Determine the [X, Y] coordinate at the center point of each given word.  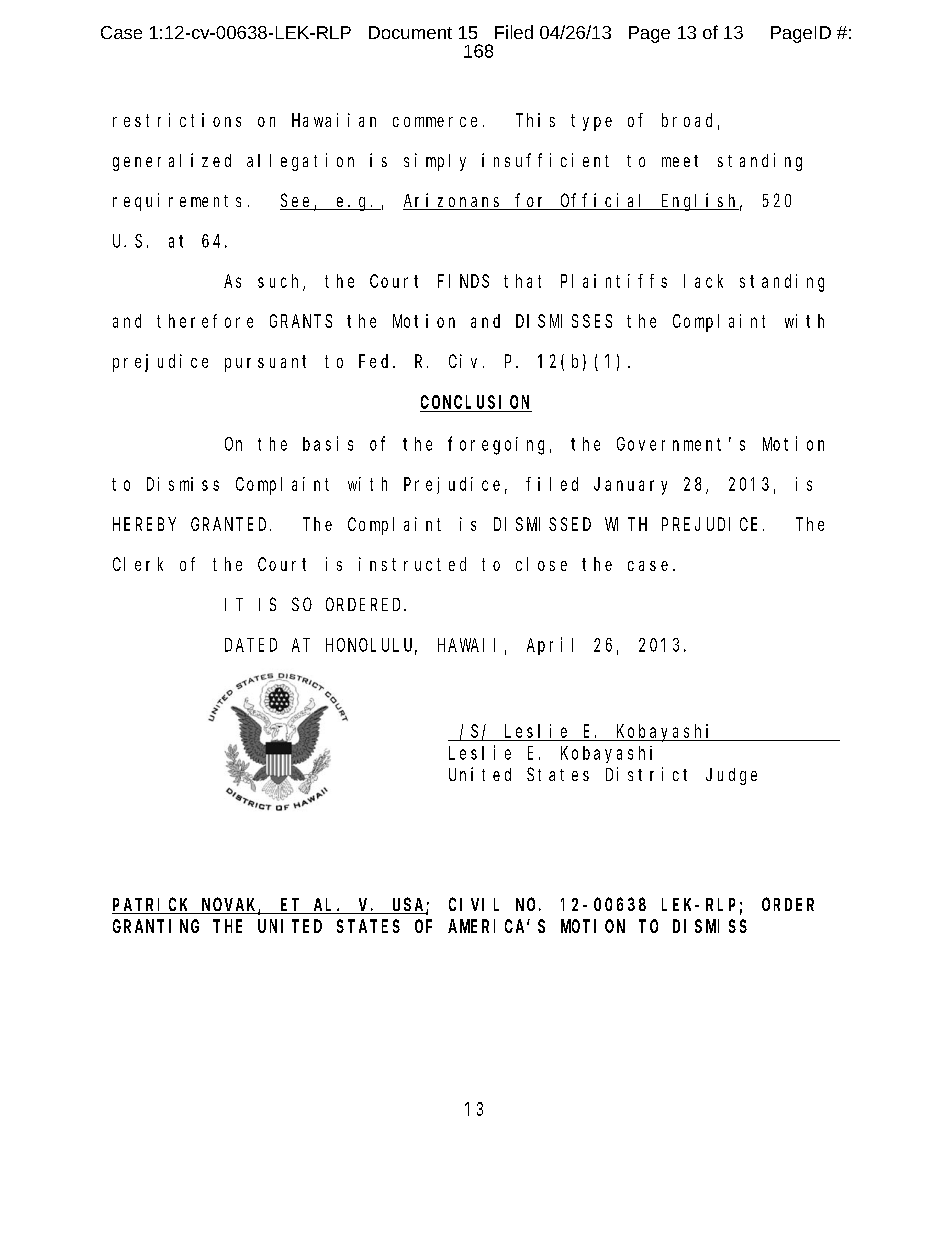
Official [604, 201]
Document [410, 32]
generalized [172, 162]
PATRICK [152, 906]
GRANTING [156, 926]
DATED [251, 645]
